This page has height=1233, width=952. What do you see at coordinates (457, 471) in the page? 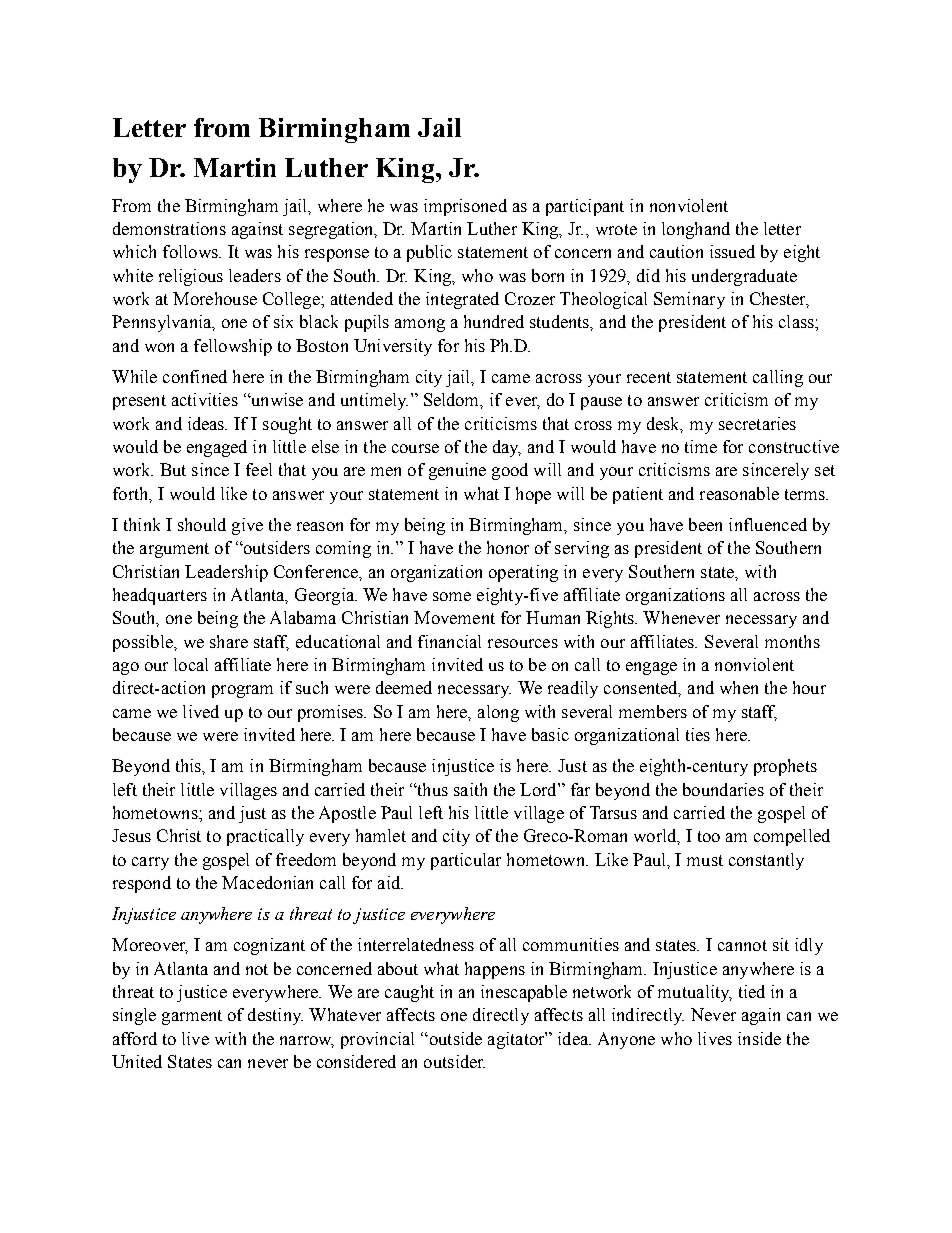
I see `genuine` at bounding box center [457, 471].
